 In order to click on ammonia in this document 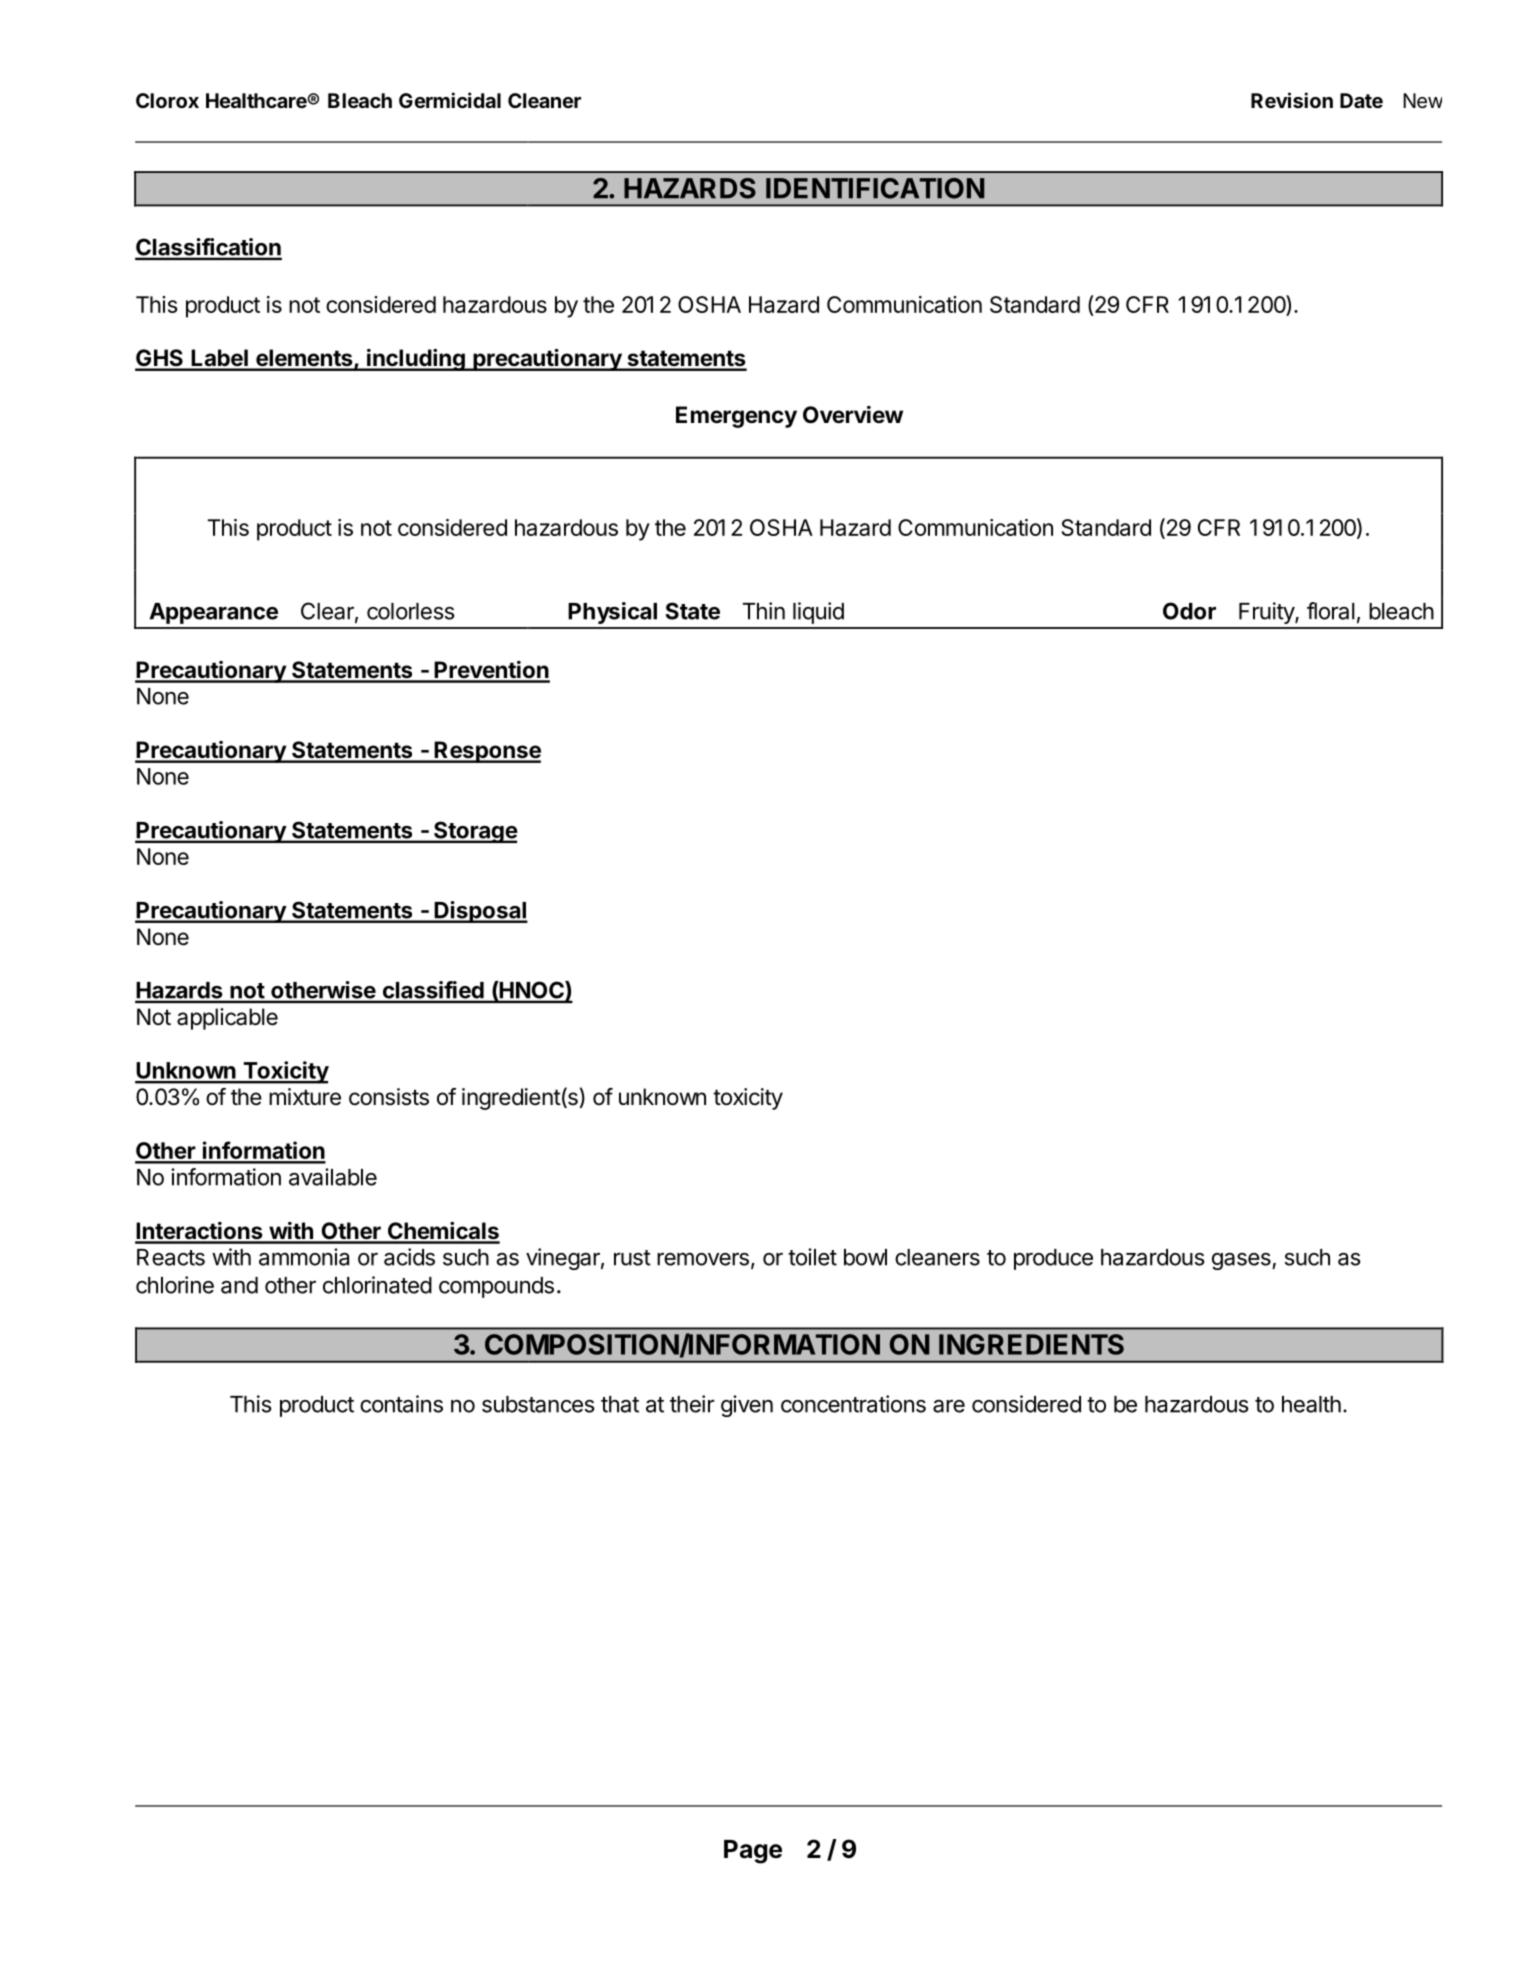, I will do `click(304, 1257)`.
